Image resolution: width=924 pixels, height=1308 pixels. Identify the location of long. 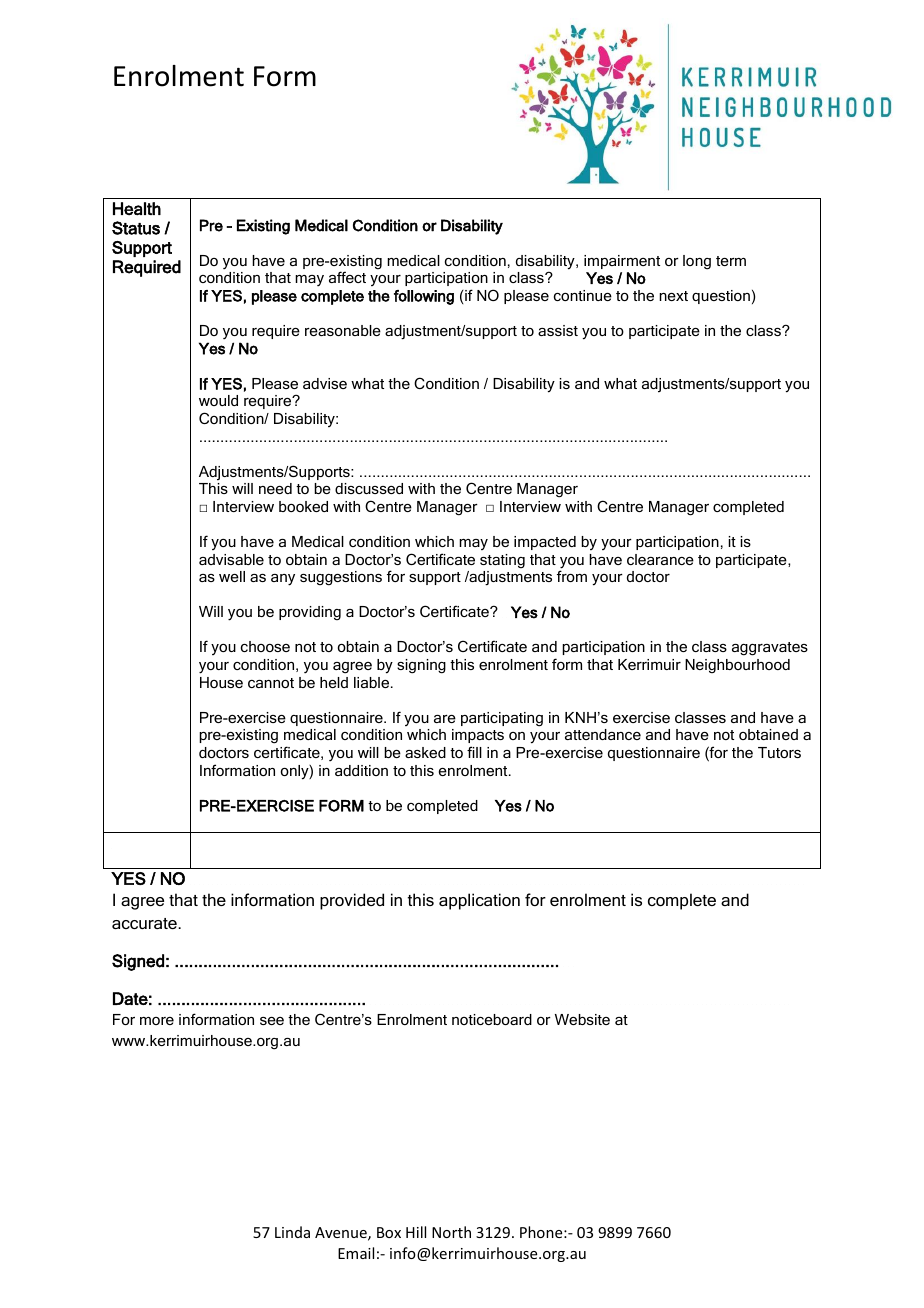
(697, 262).
